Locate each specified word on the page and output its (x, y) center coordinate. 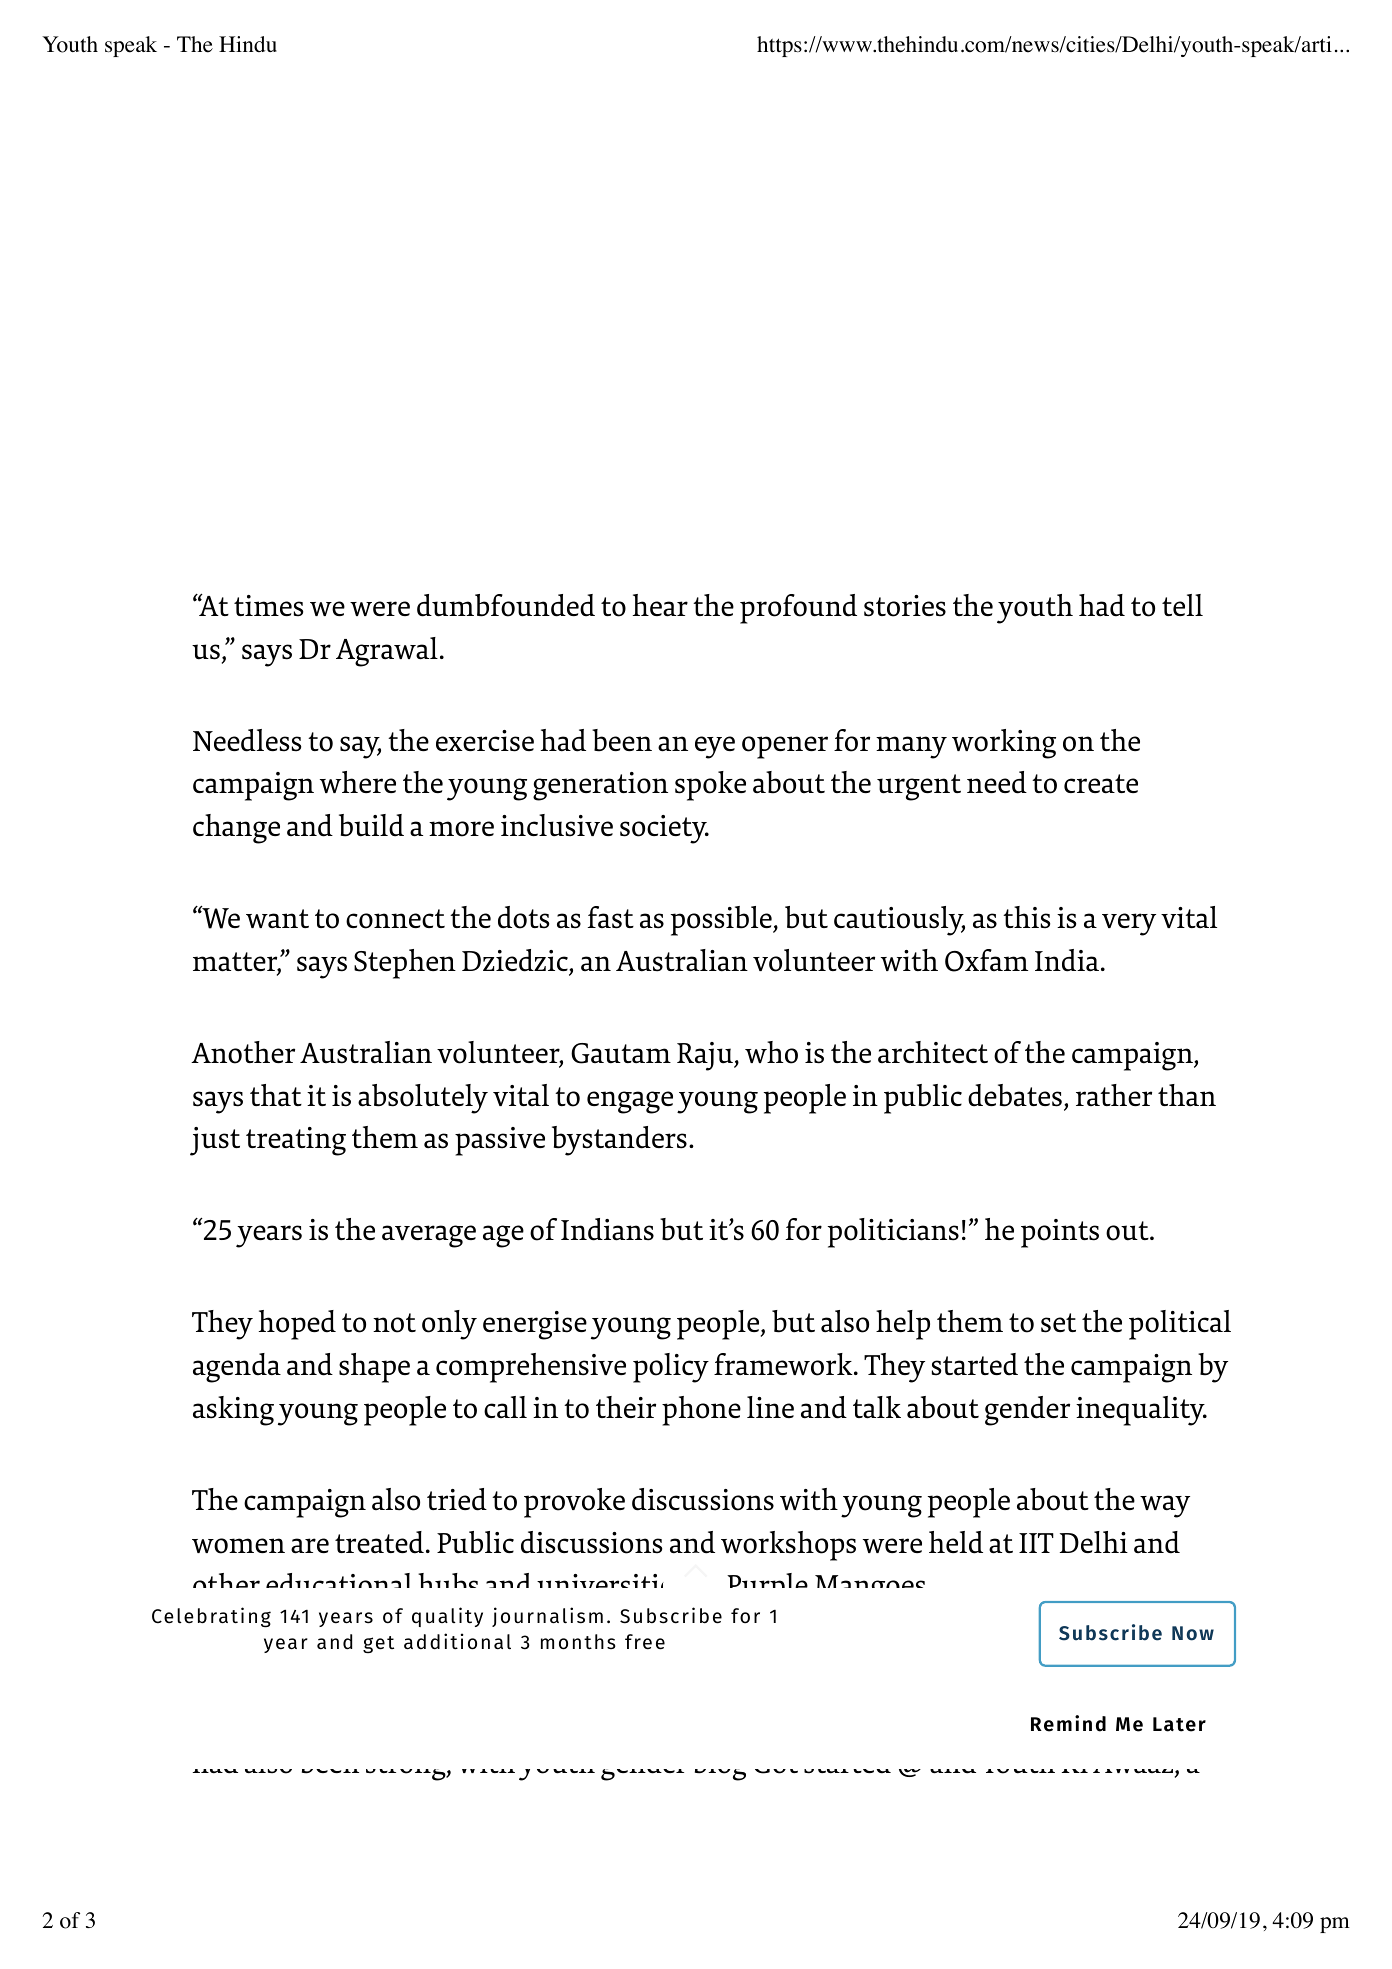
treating (296, 1141)
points (1060, 1233)
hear (660, 605)
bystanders (619, 1141)
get (378, 1644)
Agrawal (387, 652)
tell (1182, 605)
